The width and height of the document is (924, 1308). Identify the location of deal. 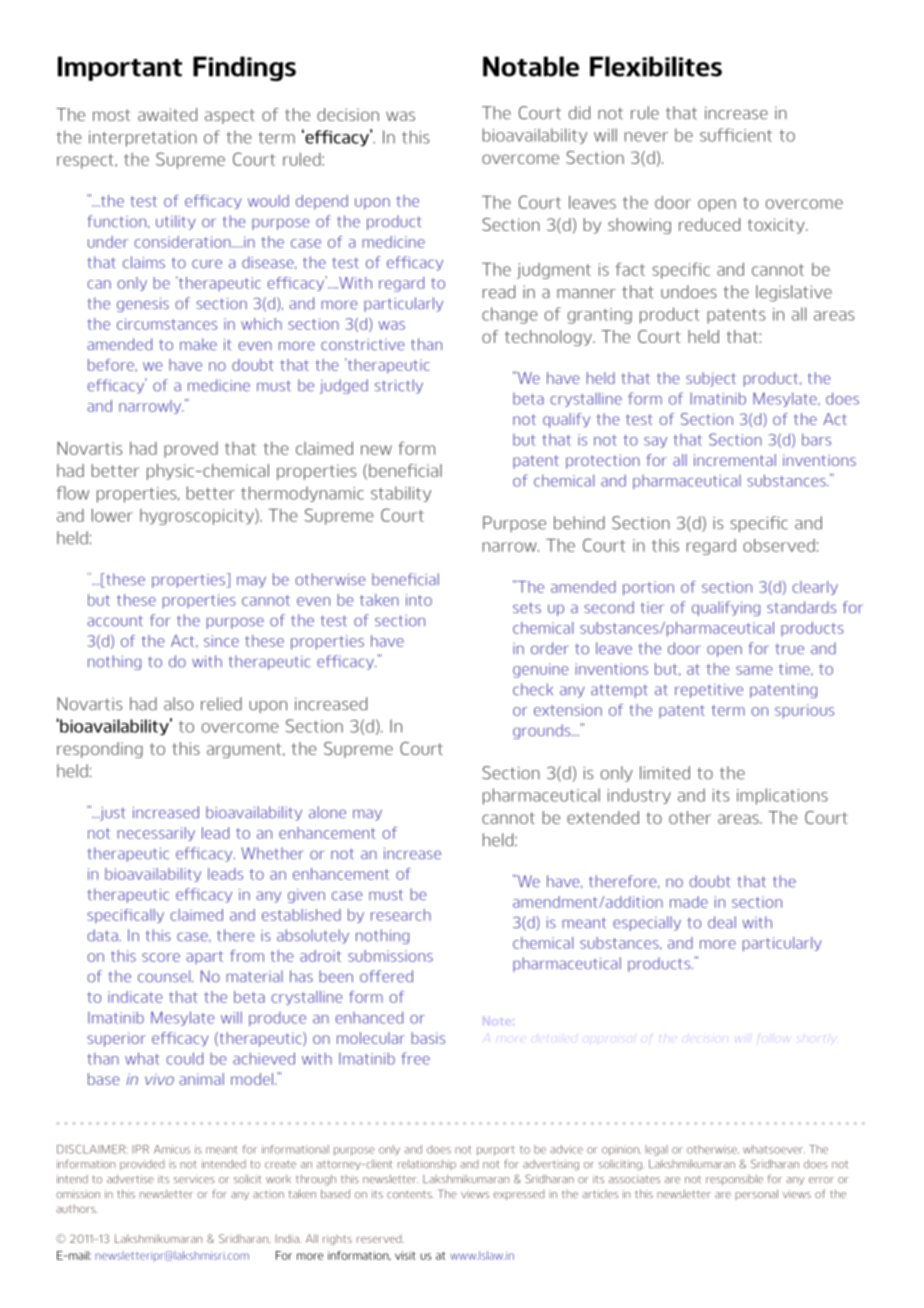
(722, 922).
